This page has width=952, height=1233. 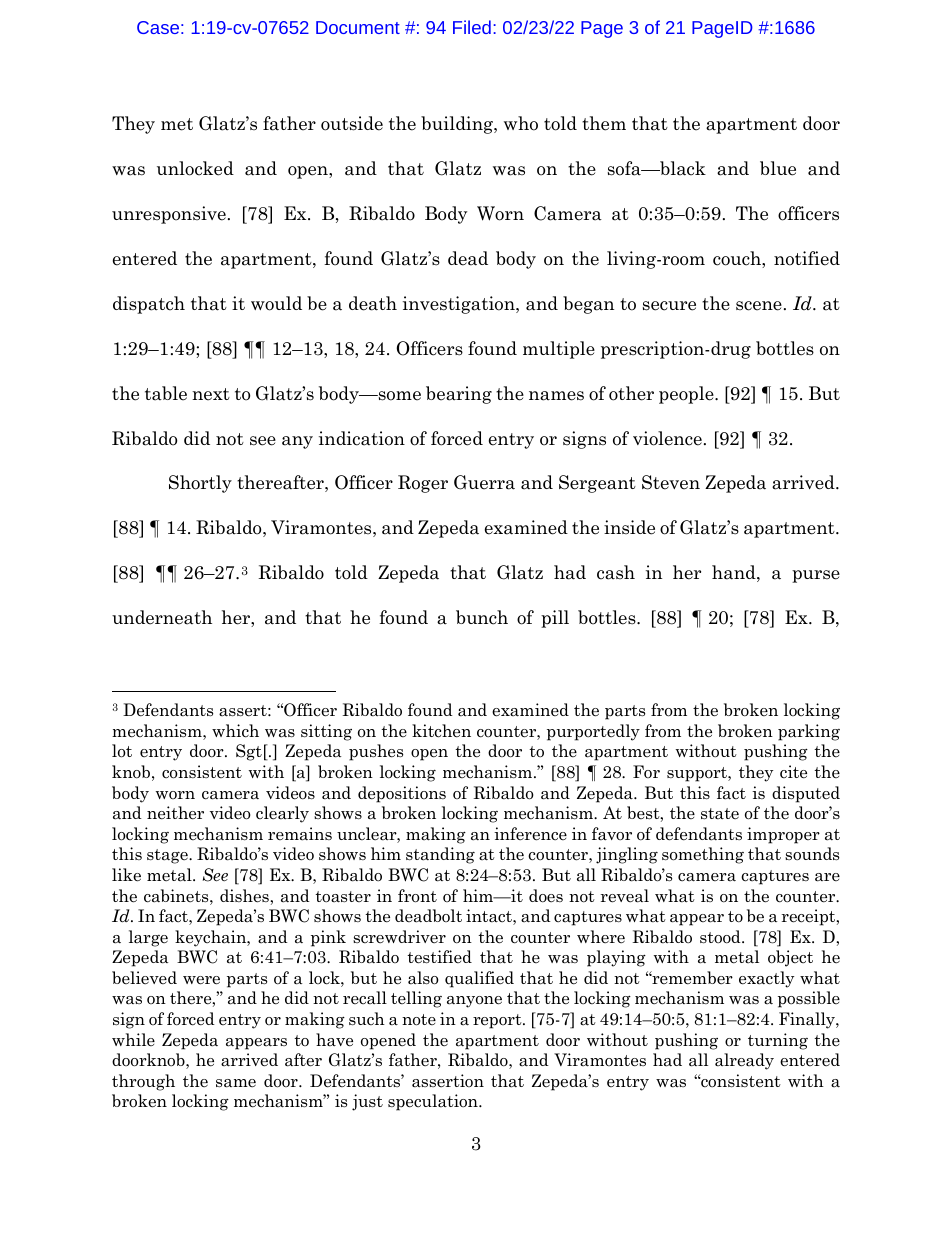 I want to click on bunch, so click(x=482, y=617).
